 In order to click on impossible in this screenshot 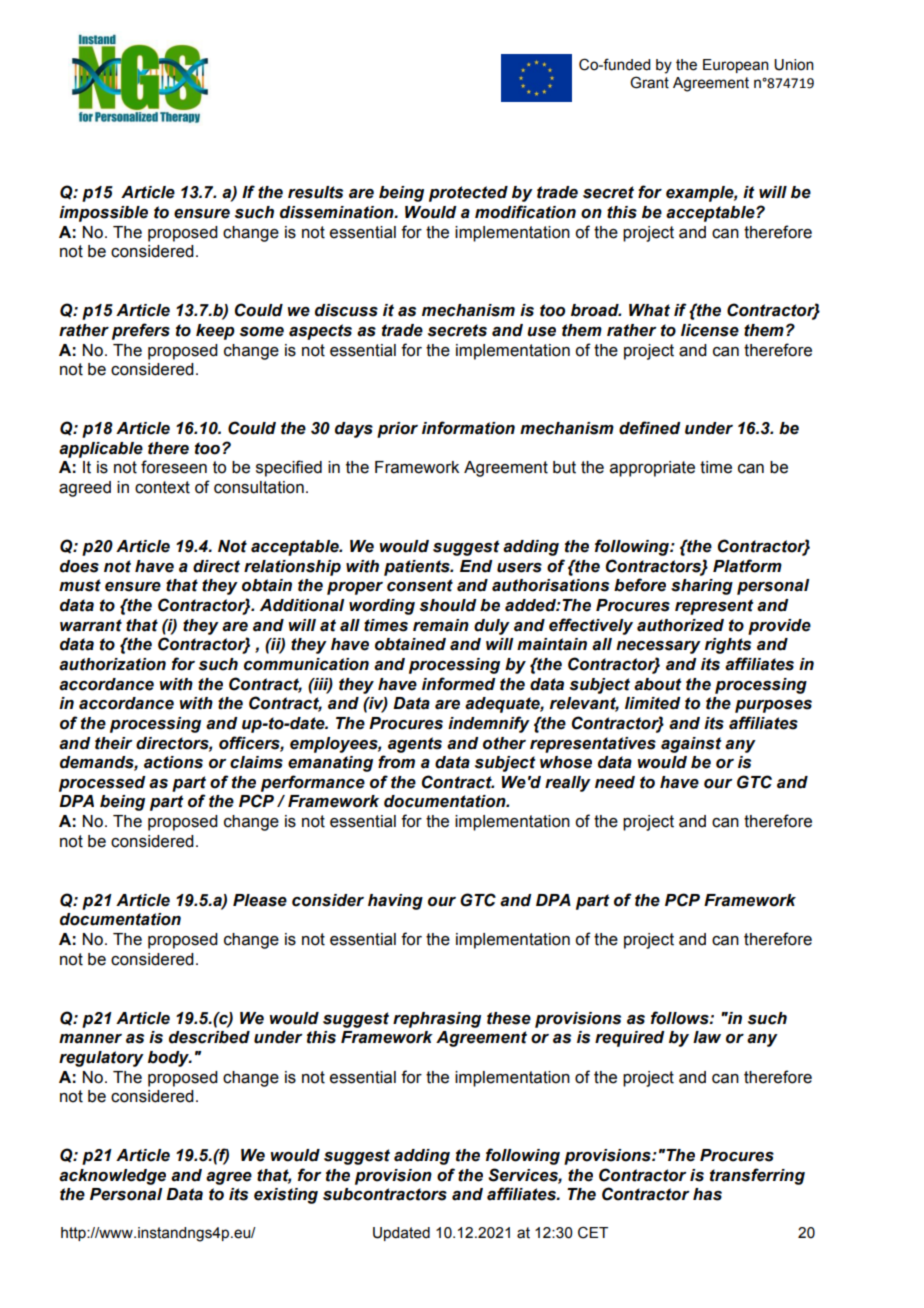, I will do `click(103, 214)`.
